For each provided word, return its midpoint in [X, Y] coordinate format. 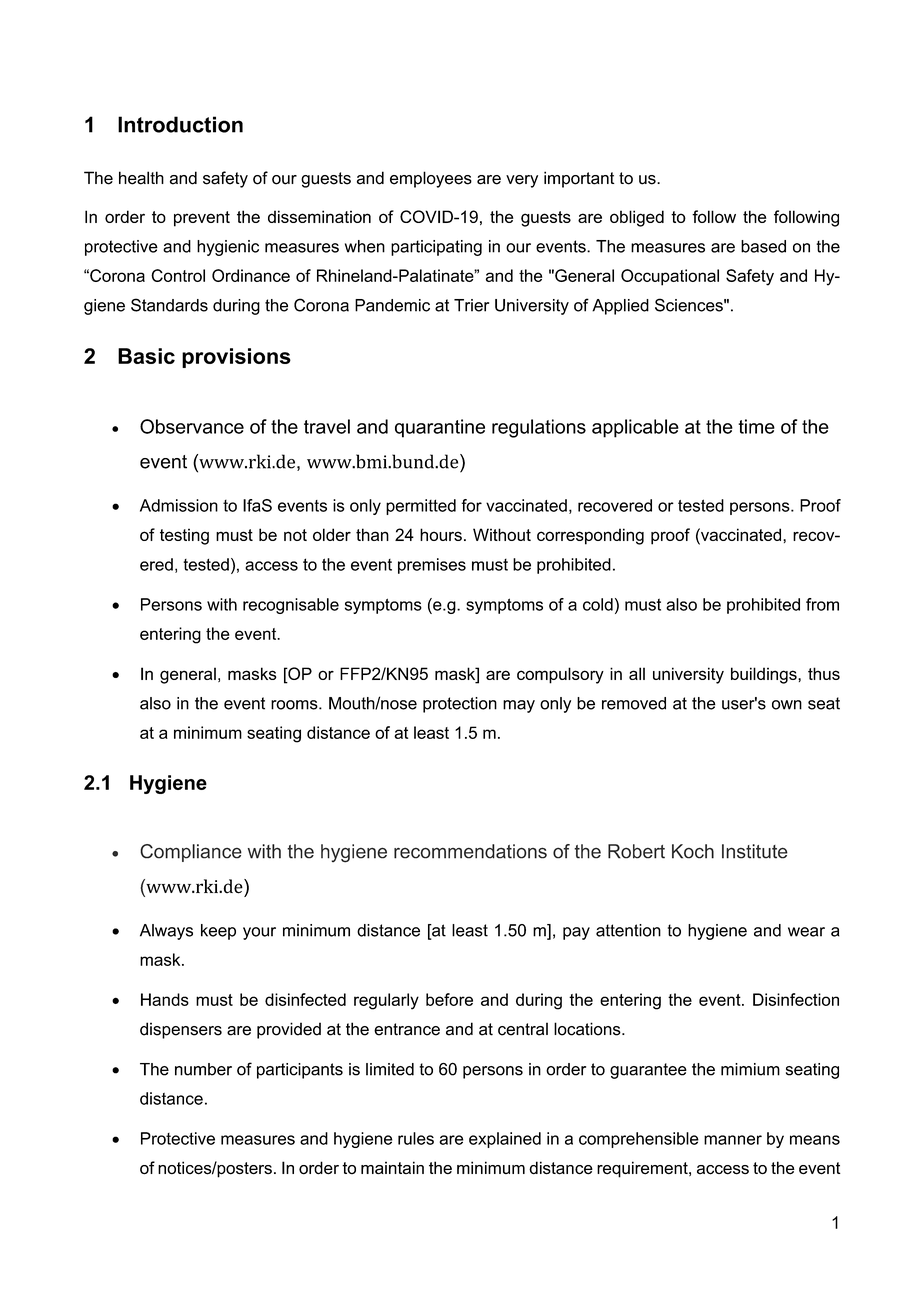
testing [184, 536]
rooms [295, 705]
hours [441, 534]
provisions [236, 358]
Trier [471, 305]
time [756, 426]
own [787, 705]
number [203, 1069]
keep [218, 932]
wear [806, 932]
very [522, 181]
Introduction [180, 124]
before [449, 999]
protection [460, 705]
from [822, 604]
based [763, 246]
